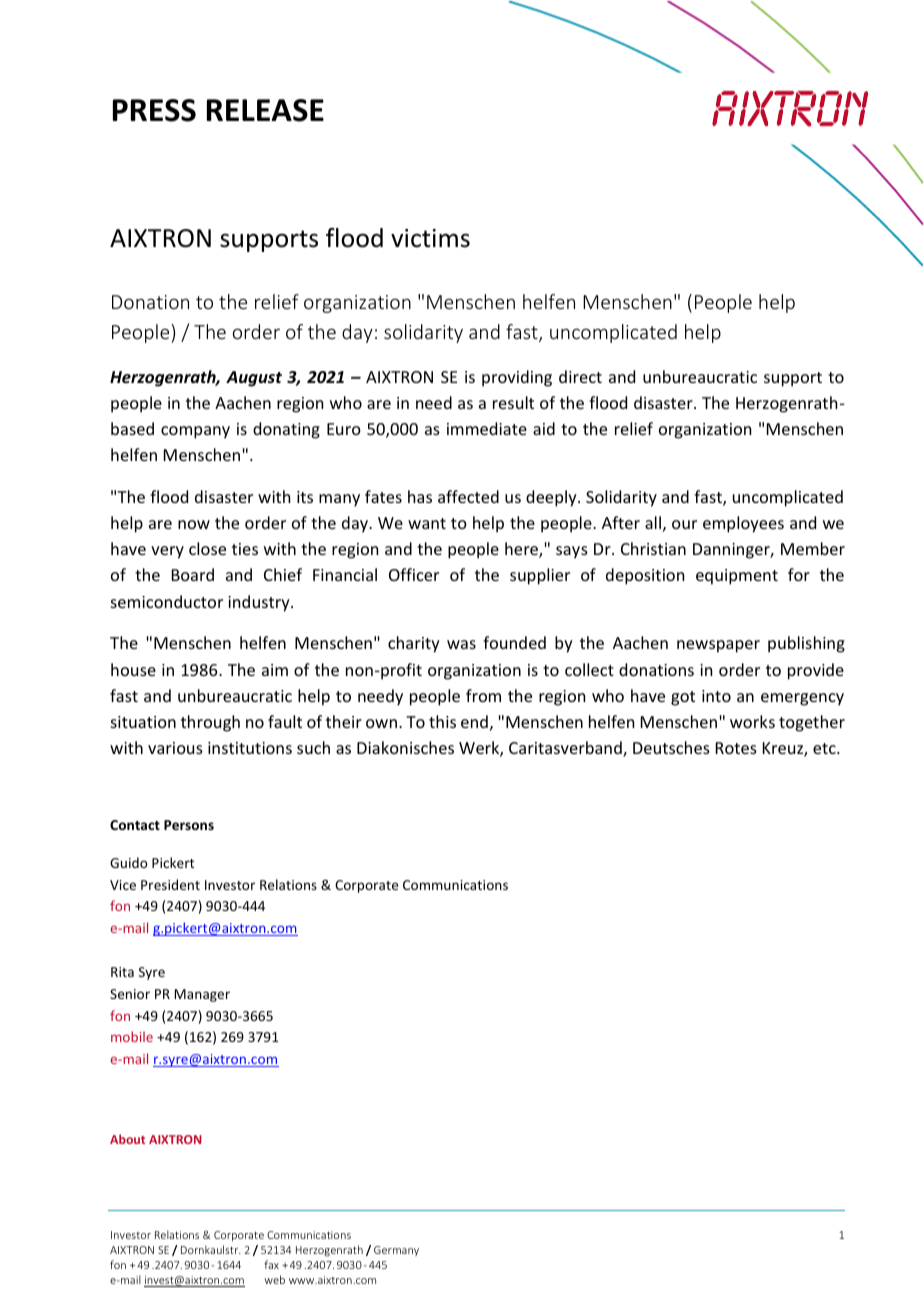  What do you see at coordinates (154, 110) in the screenshot?
I see `PRESS` at bounding box center [154, 110].
